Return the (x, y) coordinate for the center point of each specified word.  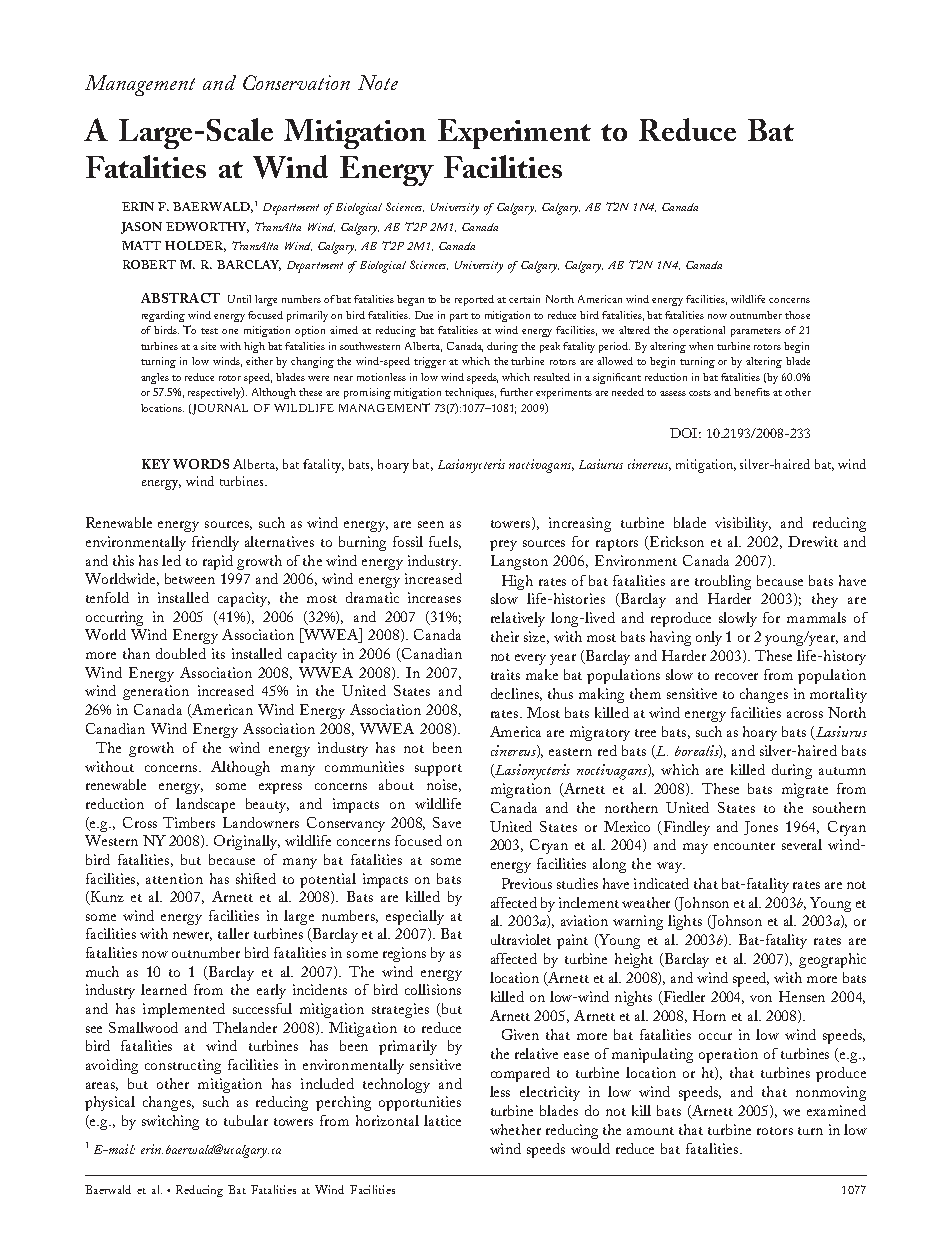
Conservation (296, 82)
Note (378, 82)
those (797, 315)
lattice (442, 1120)
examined (836, 1110)
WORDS (201, 464)
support (438, 770)
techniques (470, 393)
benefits (752, 392)
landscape (205, 805)
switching (170, 1122)
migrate (805, 790)
